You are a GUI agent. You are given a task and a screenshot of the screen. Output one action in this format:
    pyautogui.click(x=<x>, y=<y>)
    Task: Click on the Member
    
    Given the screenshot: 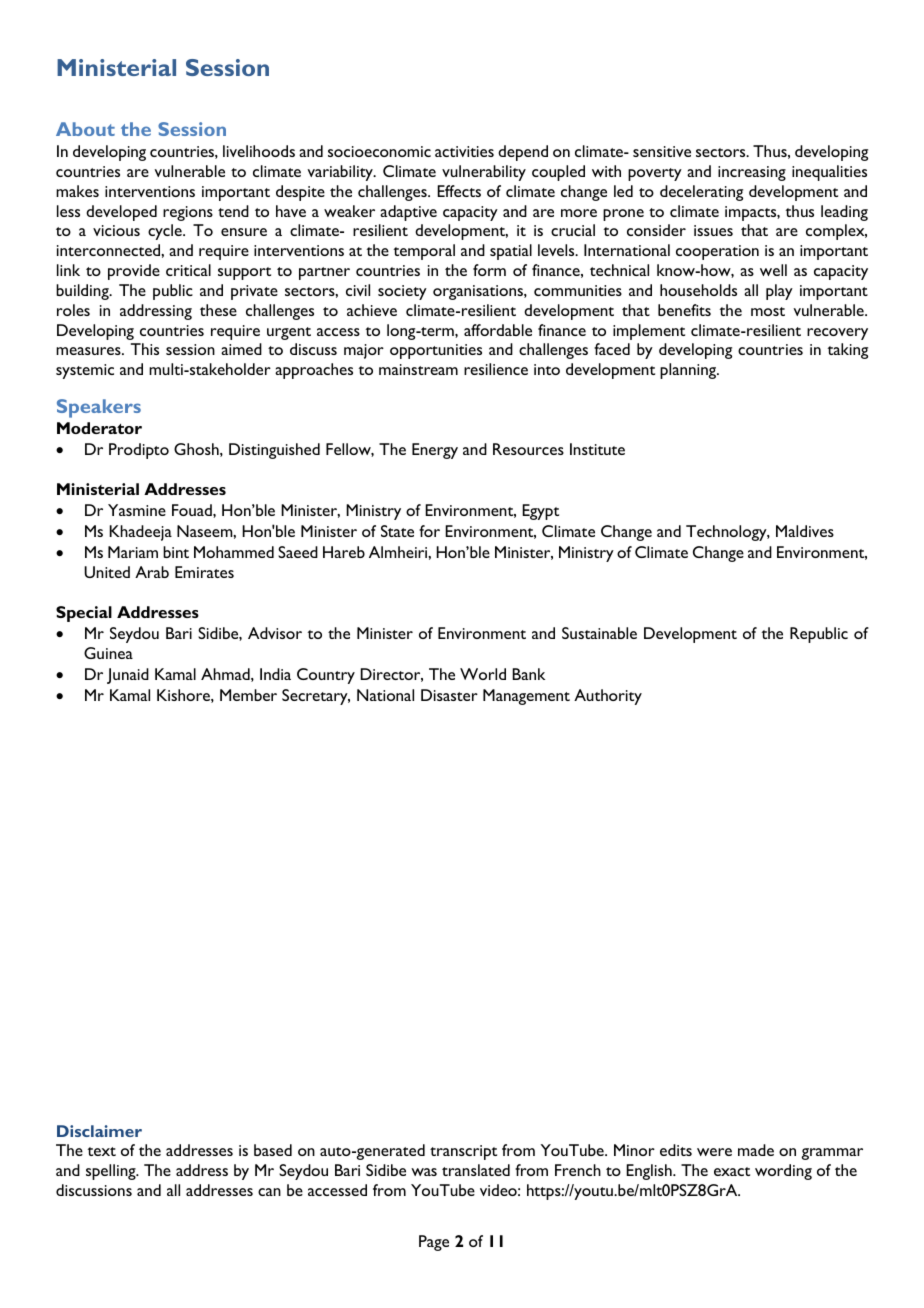 What is the action you would take?
    pyautogui.click(x=248, y=695)
